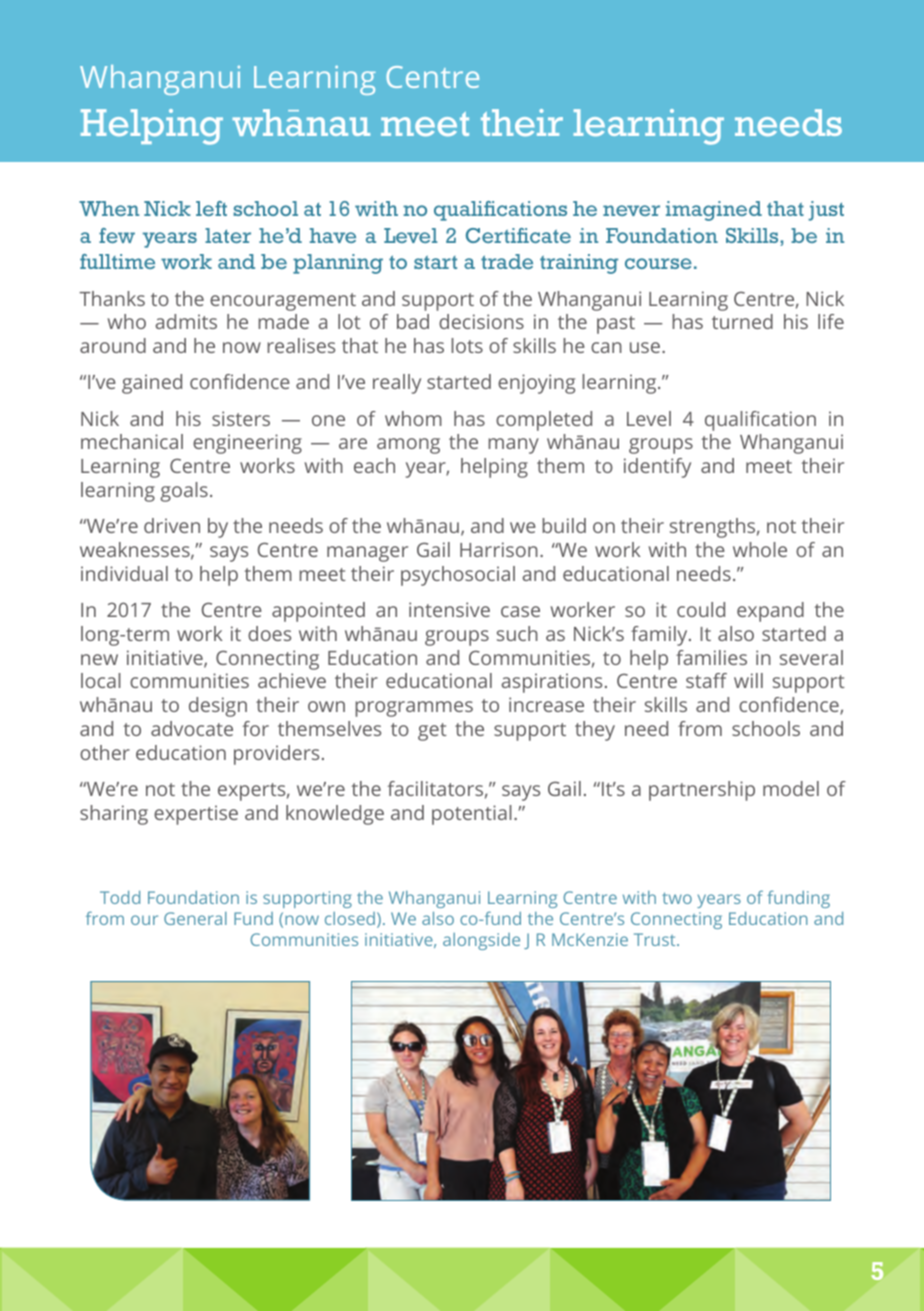 The width and height of the screenshot is (924, 1311). I want to click on psychosocial, so click(458, 576).
